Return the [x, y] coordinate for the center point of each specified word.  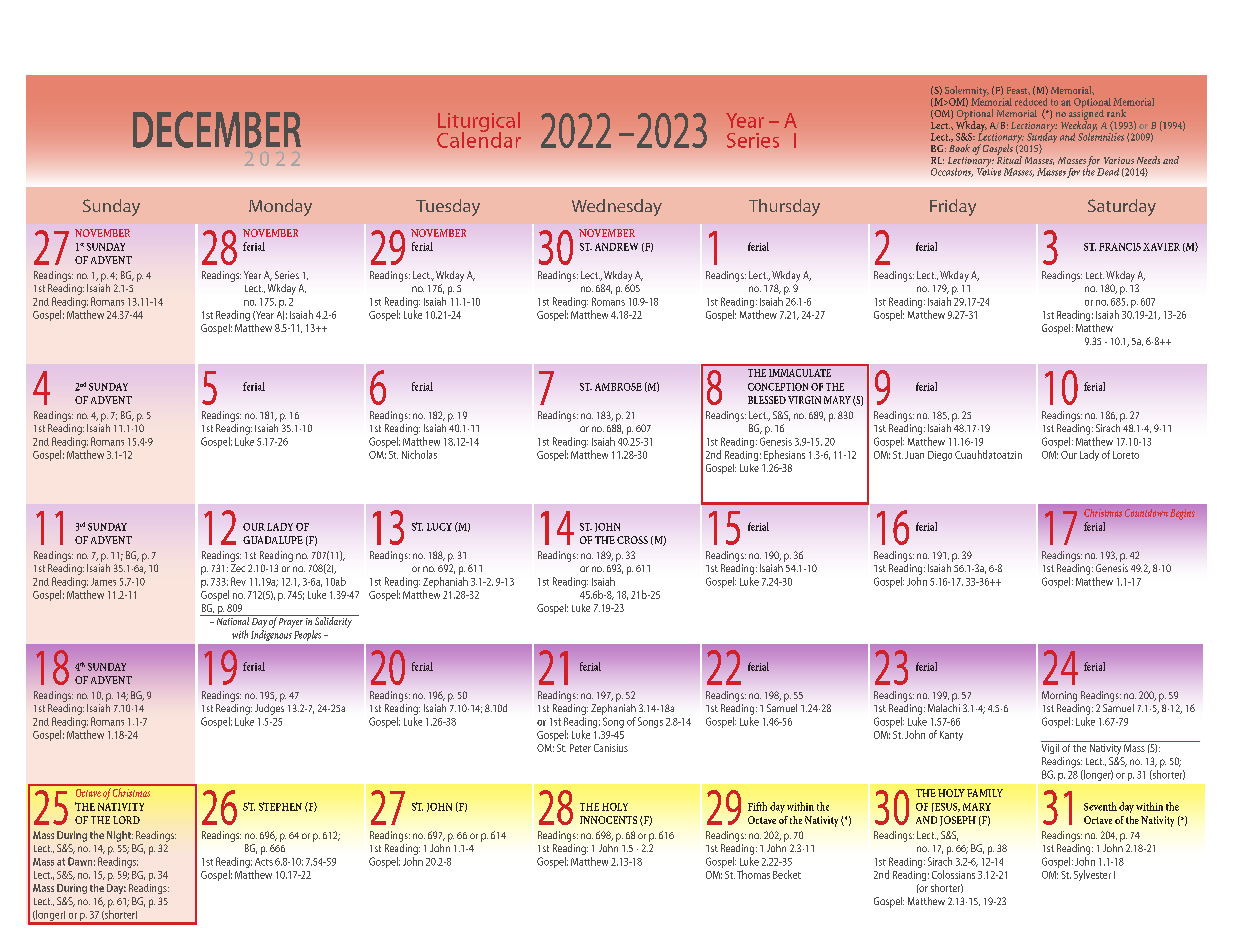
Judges [269, 708]
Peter [580, 748]
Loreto [1126, 455]
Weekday [1079, 126]
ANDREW [616, 247]
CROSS [632, 540]
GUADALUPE [273, 540]
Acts [264, 862]
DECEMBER [217, 129]
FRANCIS [1120, 247]
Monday [280, 207]
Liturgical [479, 123]
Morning [1059, 696]
